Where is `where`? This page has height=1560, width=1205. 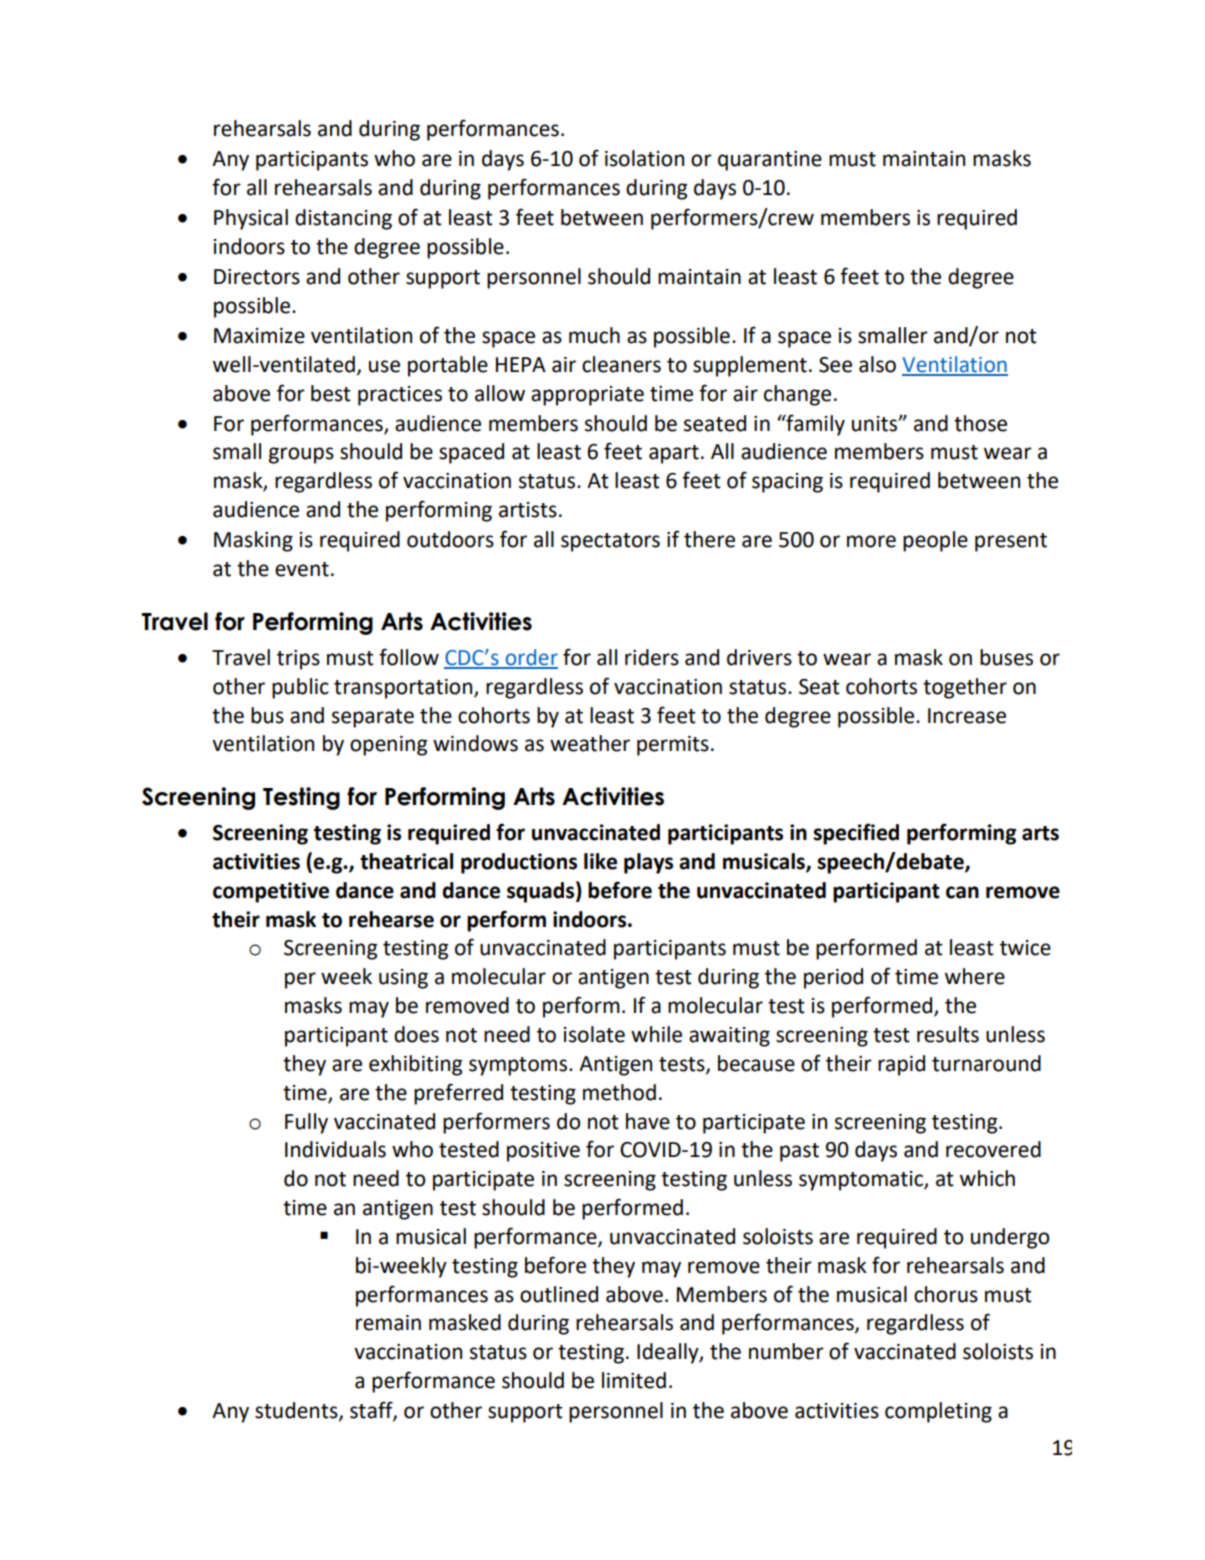
where is located at coordinates (975, 976).
